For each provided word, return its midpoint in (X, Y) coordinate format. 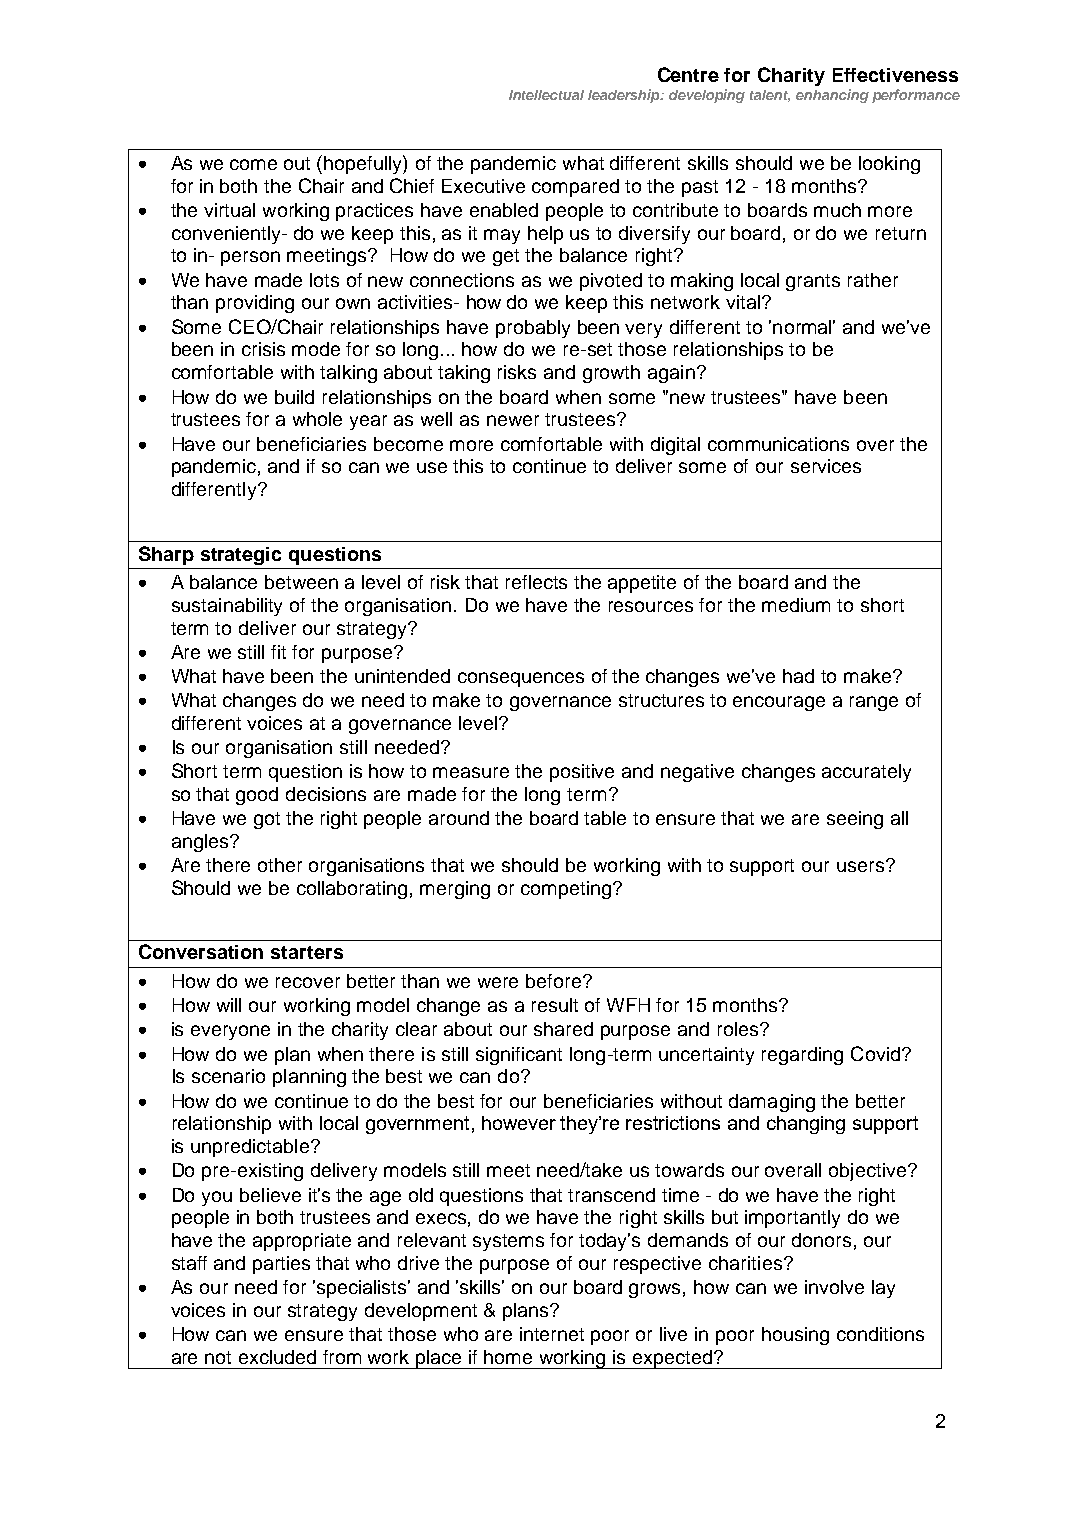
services (826, 466)
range (874, 703)
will (229, 1005)
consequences (521, 679)
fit (278, 652)
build (294, 397)
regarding (802, 1056)
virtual (229, 210)
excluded (277, 1357)
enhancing (832, 96)
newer (513, 420)
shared (563, 1029)
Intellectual (546, 95)
